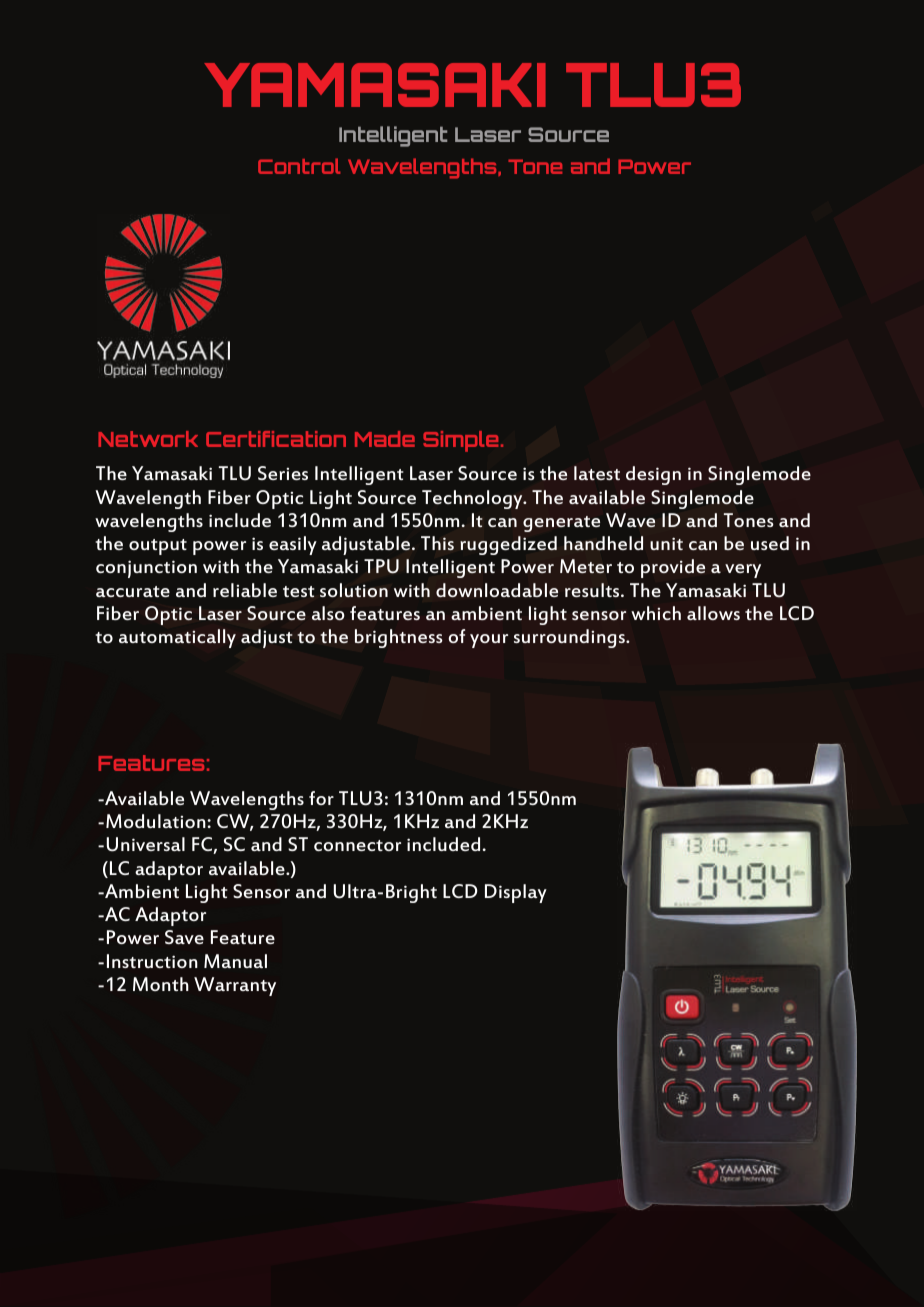  Describe the element at coordinates (666, 543) in the page. I see `unit` at that location.
